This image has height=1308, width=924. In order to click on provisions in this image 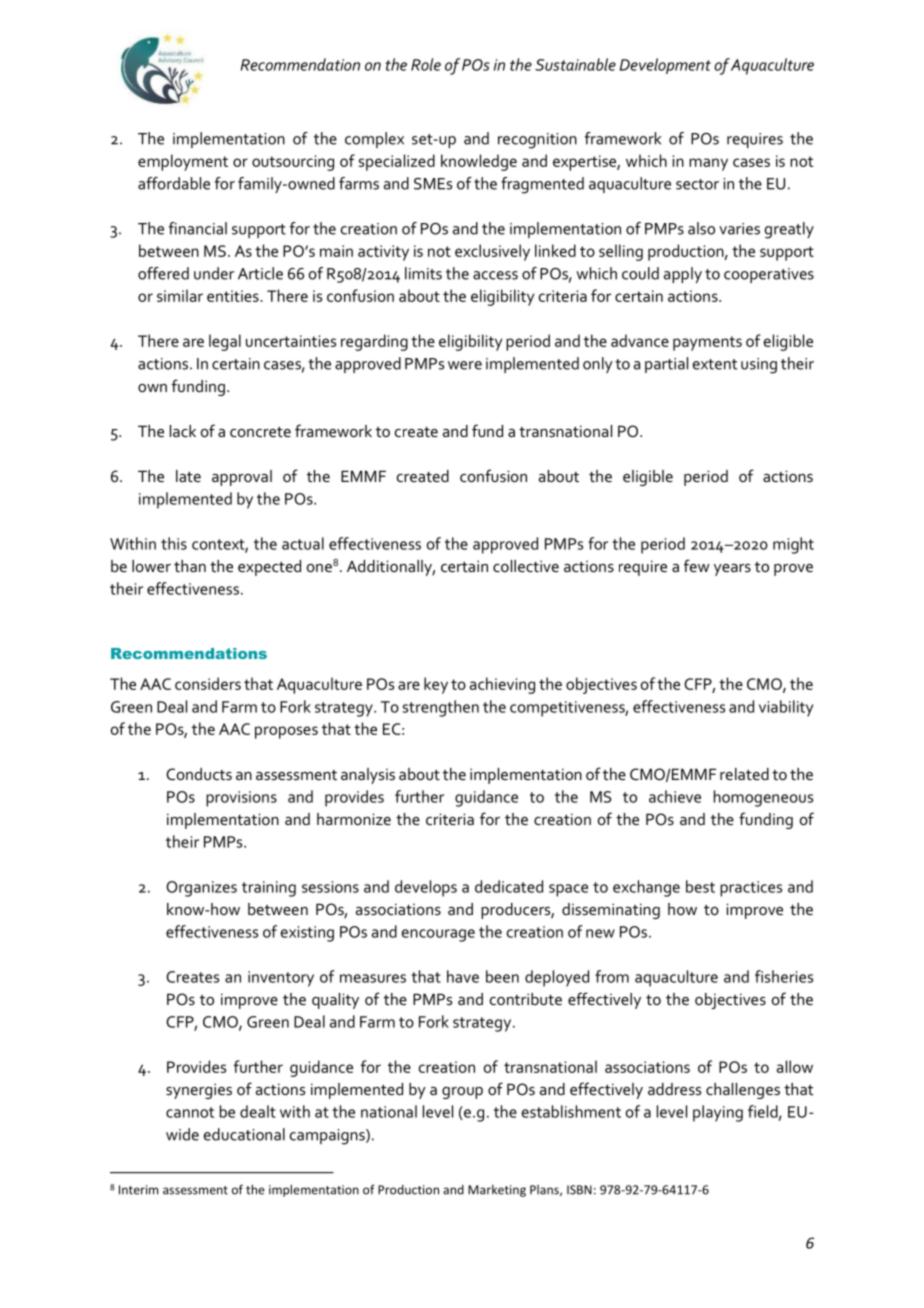, I will do `click(241, 799)`.
